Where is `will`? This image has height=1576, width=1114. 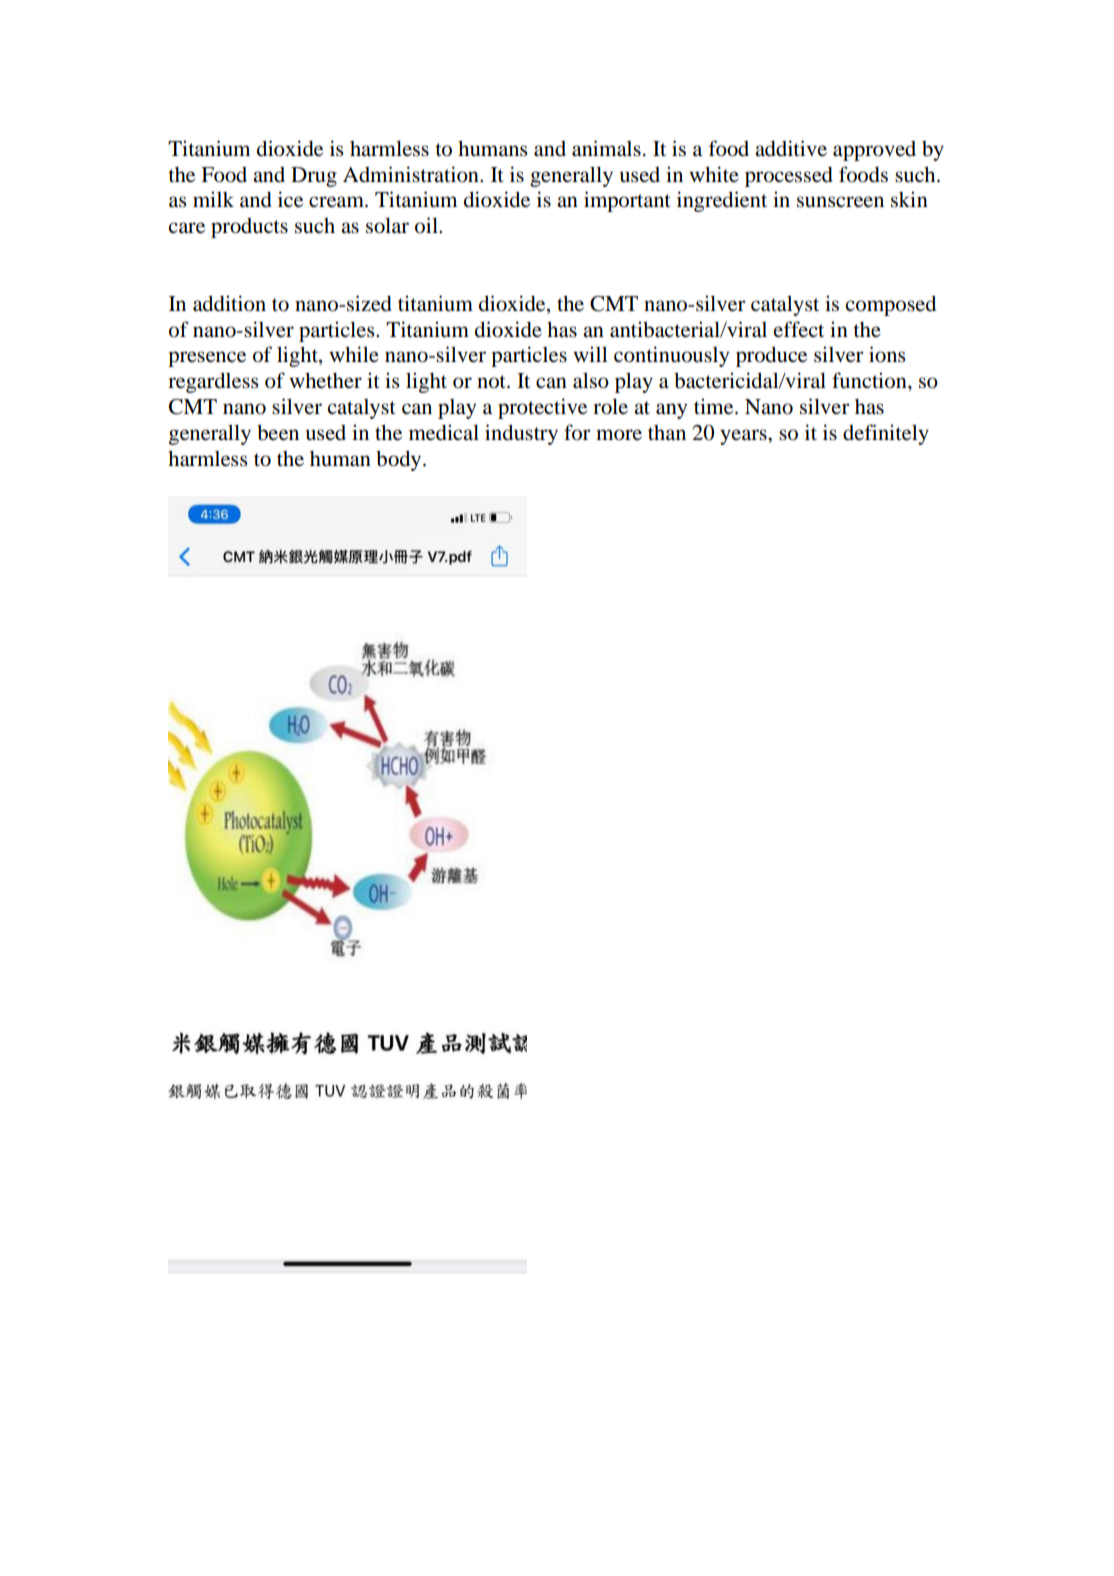 will is located at coordinates (590, 354).
